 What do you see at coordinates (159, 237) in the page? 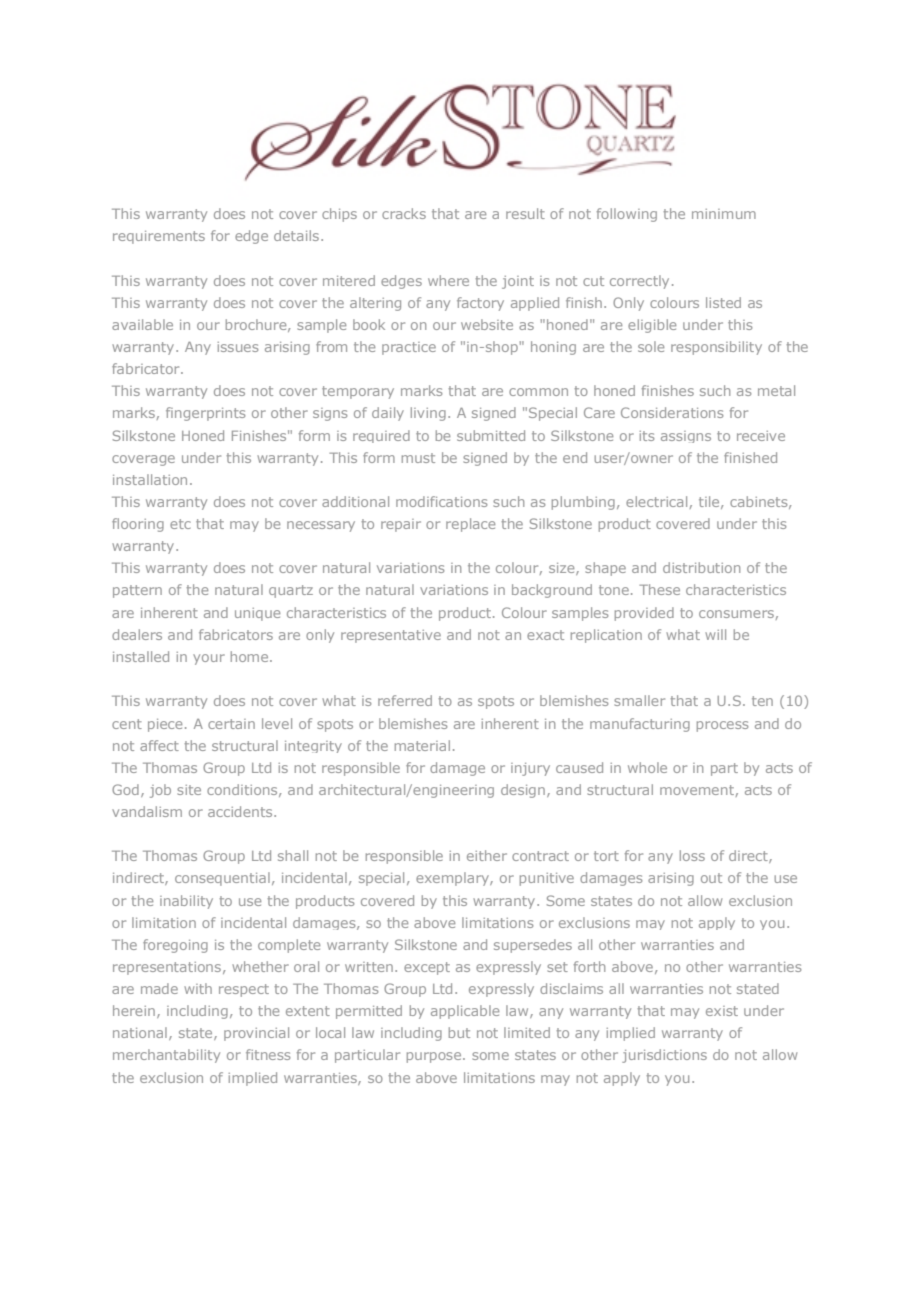
I see `requirements` at bounding box center [159, 237].
